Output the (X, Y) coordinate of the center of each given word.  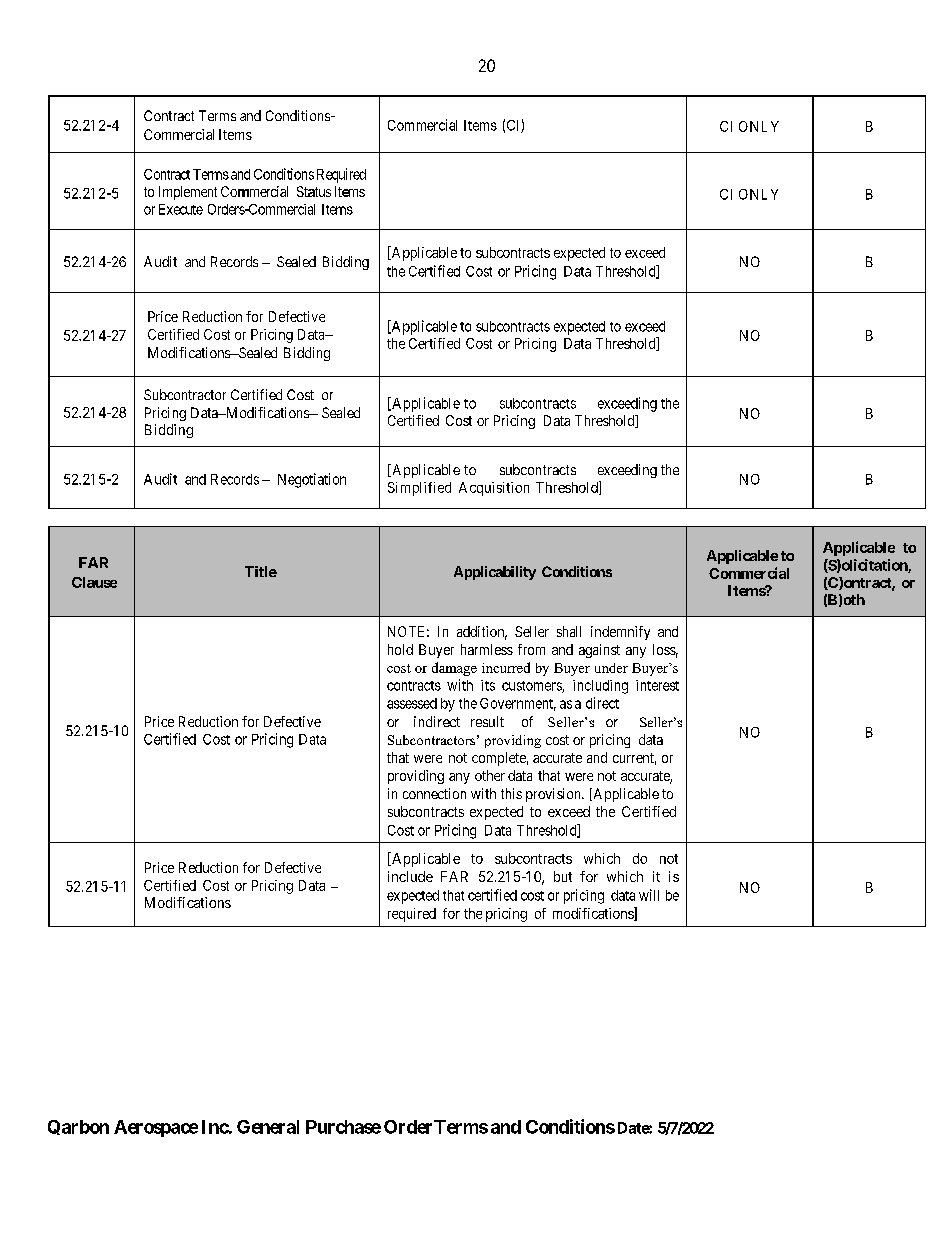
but (563, 876)
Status (314, 191)
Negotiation (312, 480)
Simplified (419, 489)
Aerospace (156, 1128)
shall (569, 631)
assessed (412, 703)
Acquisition (494, 489)
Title (261, 571)
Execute (181, 209)
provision (554, 795)
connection (434, 793)
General (268, 1127)
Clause (94, 582)
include (410, 876)
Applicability (495, 573)
